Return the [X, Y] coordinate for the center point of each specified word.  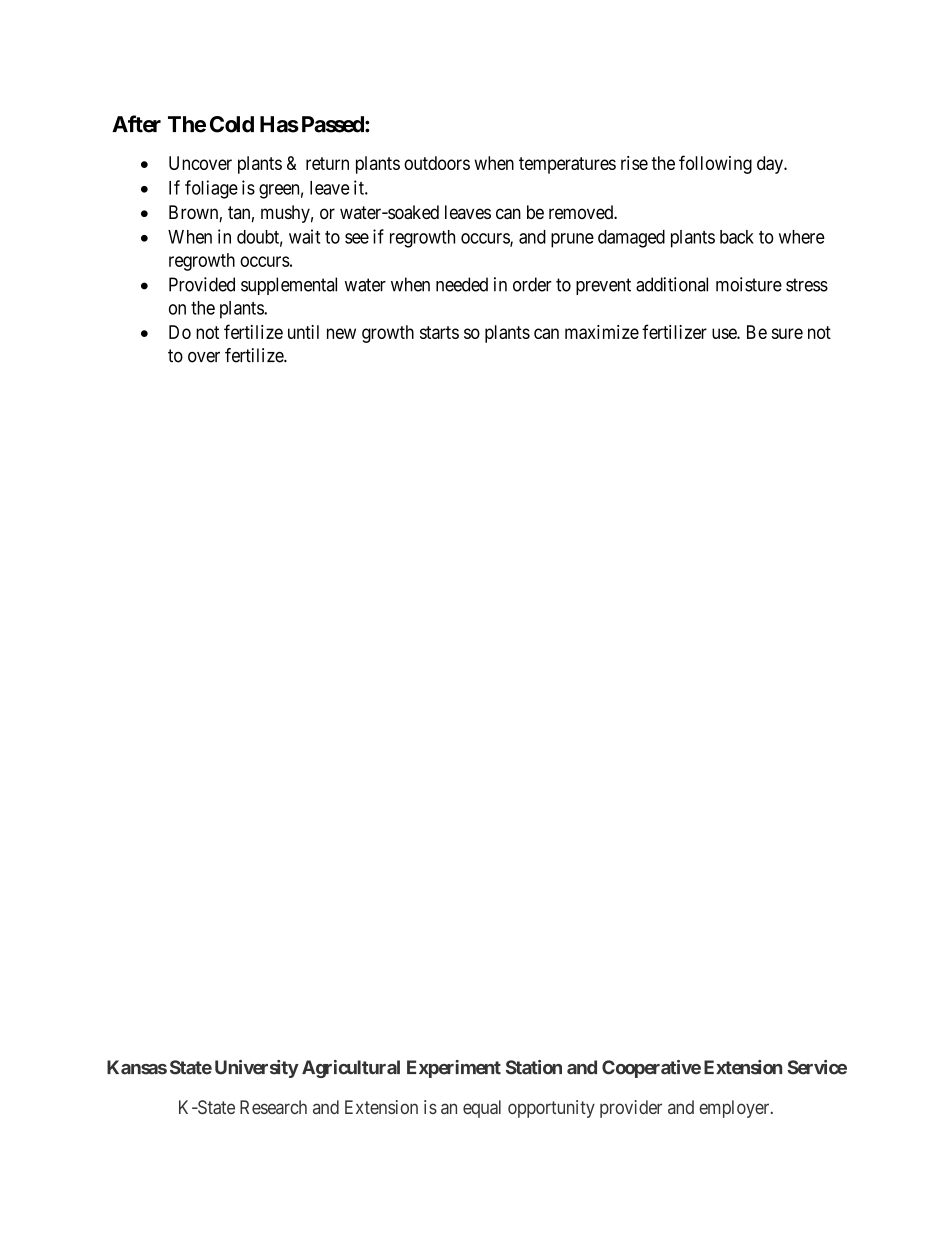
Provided [202, 284]
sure [787, 333]
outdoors [437, 163]
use [725, 333]
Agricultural [351, 1069]
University [257, 1069]
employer [735, 1109]
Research [273, 1107]
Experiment [454, 1069]
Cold [232, 124]
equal [482, 1109]
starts [439, 332]
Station [534, 1067]
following [715, 164]
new [341, 333]
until [303, 332]
